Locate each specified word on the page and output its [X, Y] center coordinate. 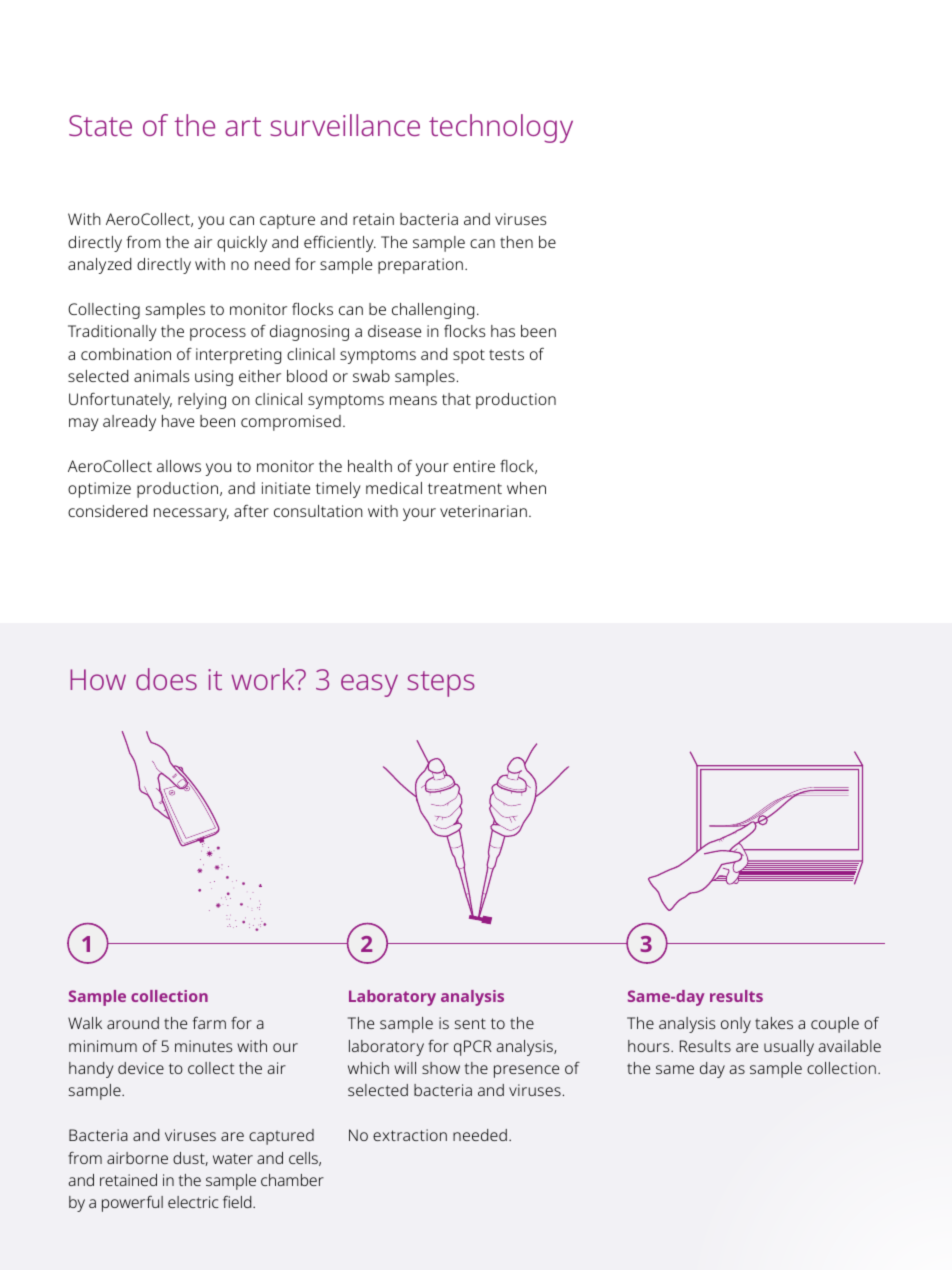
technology [501, 128]
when [526, 488]
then [516, 242]
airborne [137, 1158]
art [243, 126]
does [166, 679]
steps [440, 684]
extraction [410, 1135]
